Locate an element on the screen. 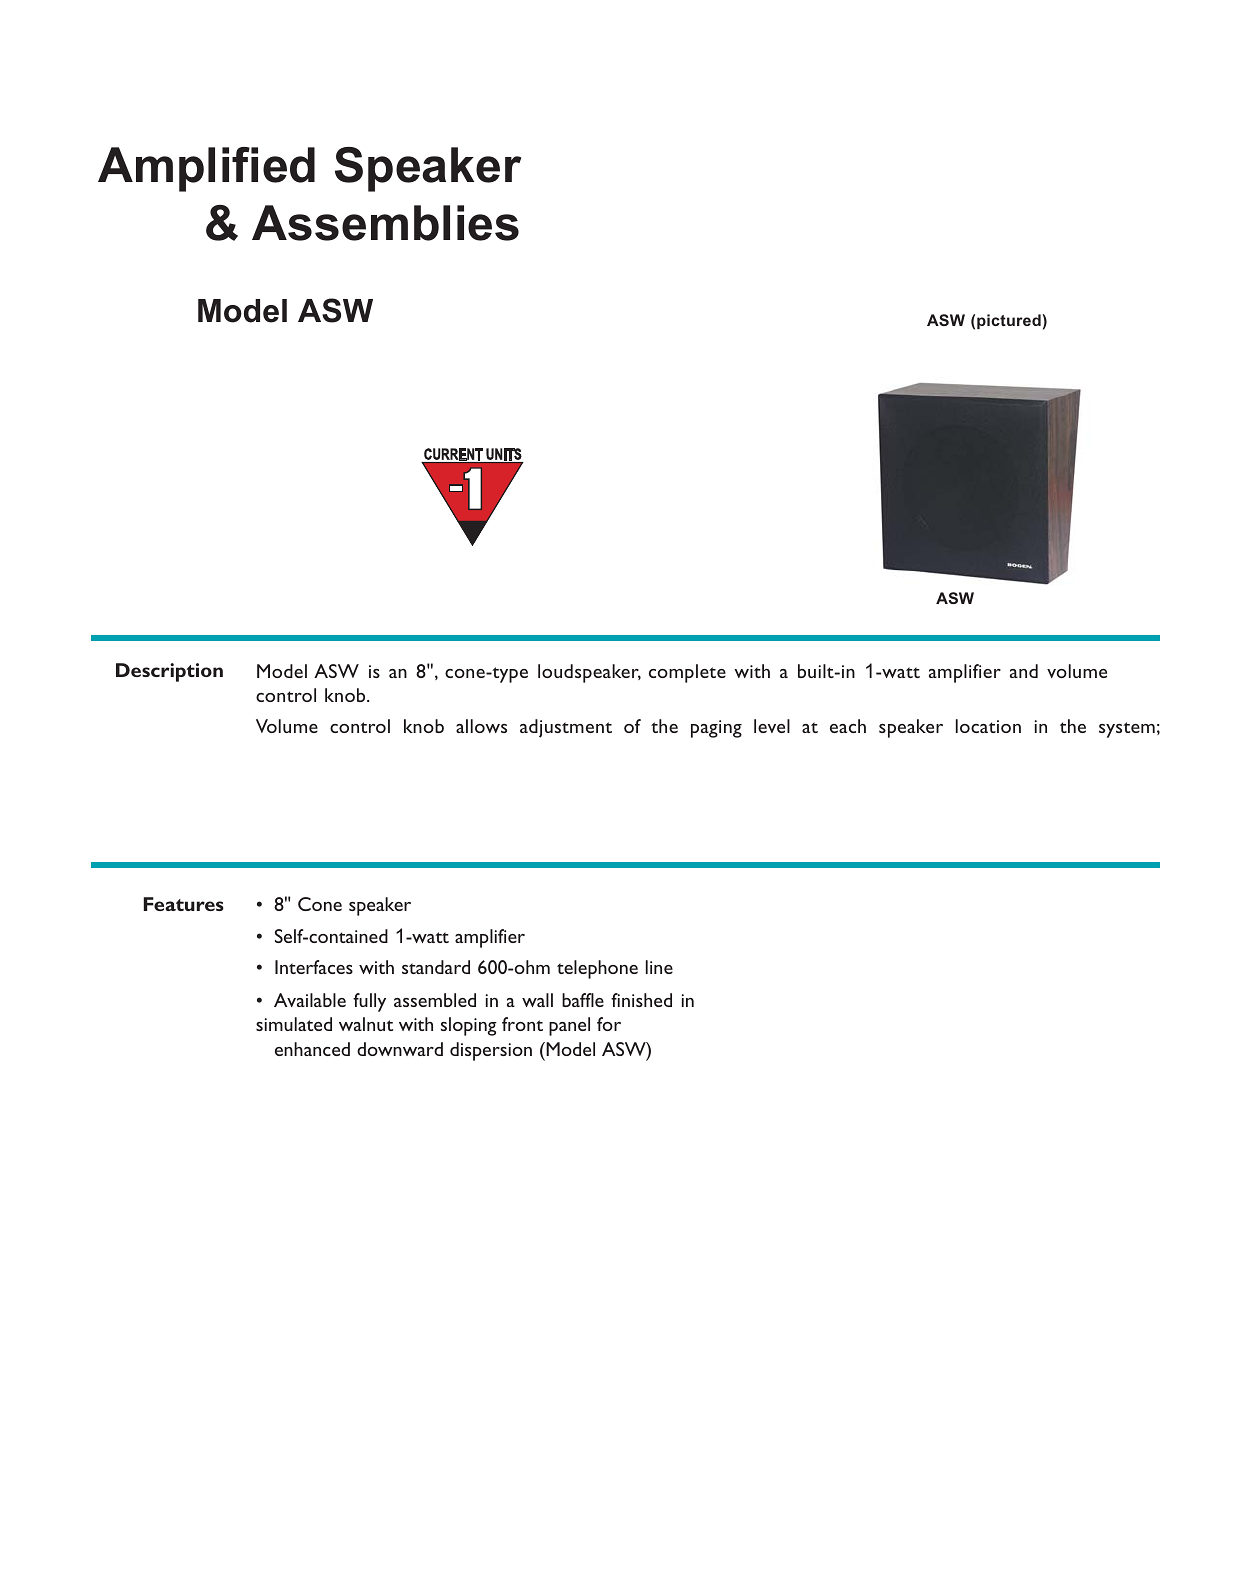 This screenshot has width=1233, height=1596. complete is located at coordinates (687, 673).
